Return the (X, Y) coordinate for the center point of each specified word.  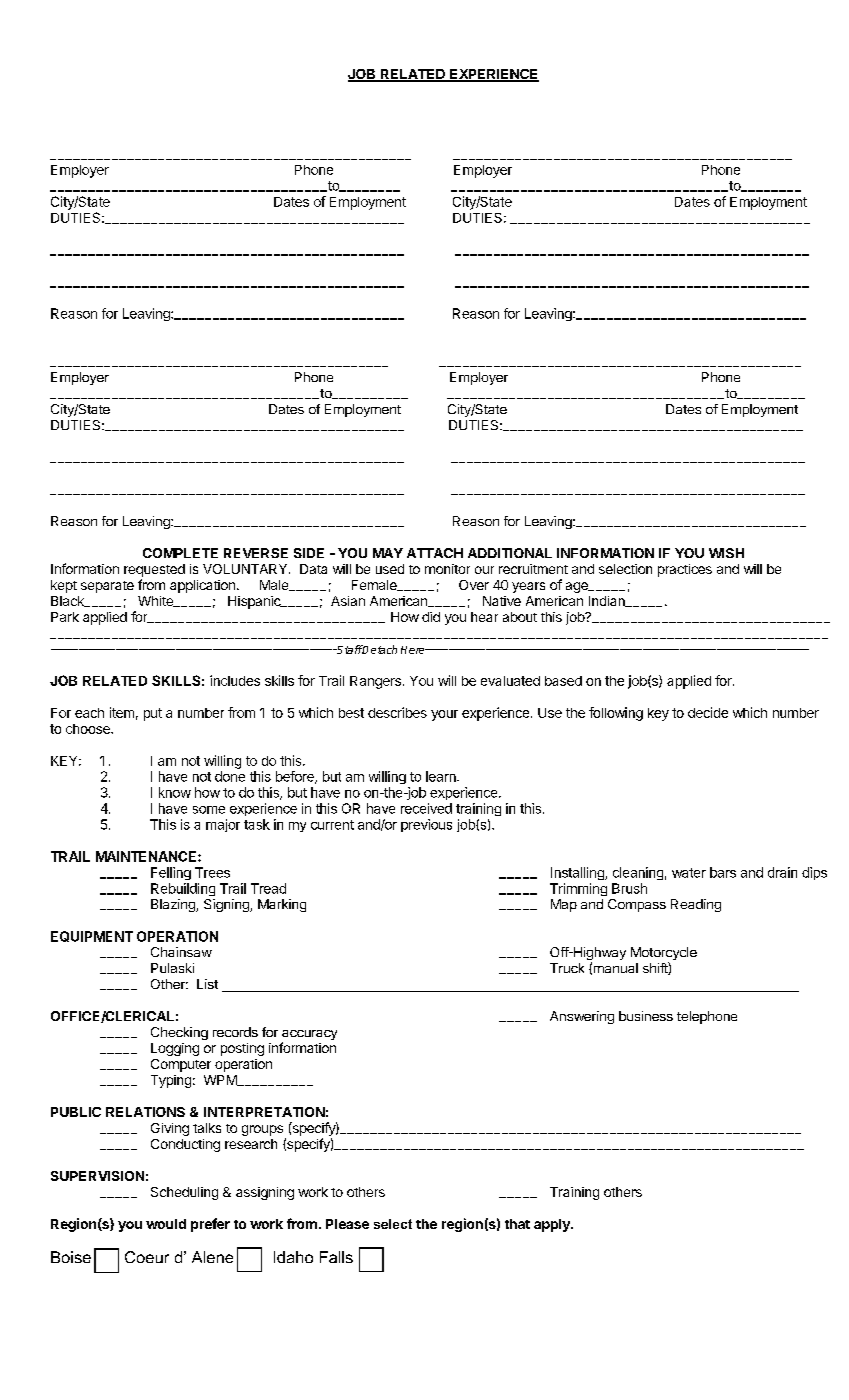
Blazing (174, 905)
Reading (696, 905)
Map (564, 905)
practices (685, 570)
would (166, 1224)
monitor (447, 569)
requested (154, 570)
